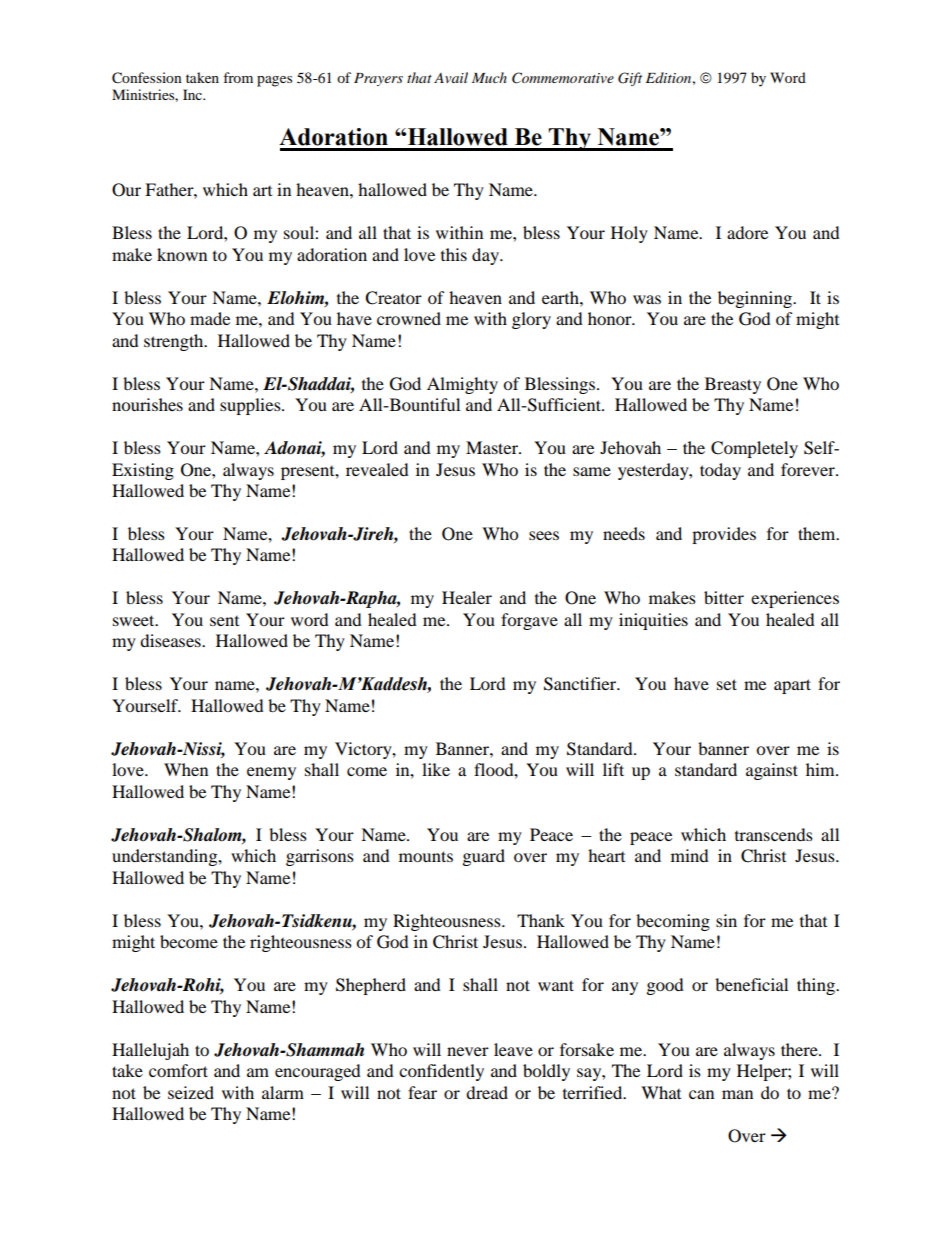 The image size is (952, 1233). I want to click on never, so click(468, 1051).
